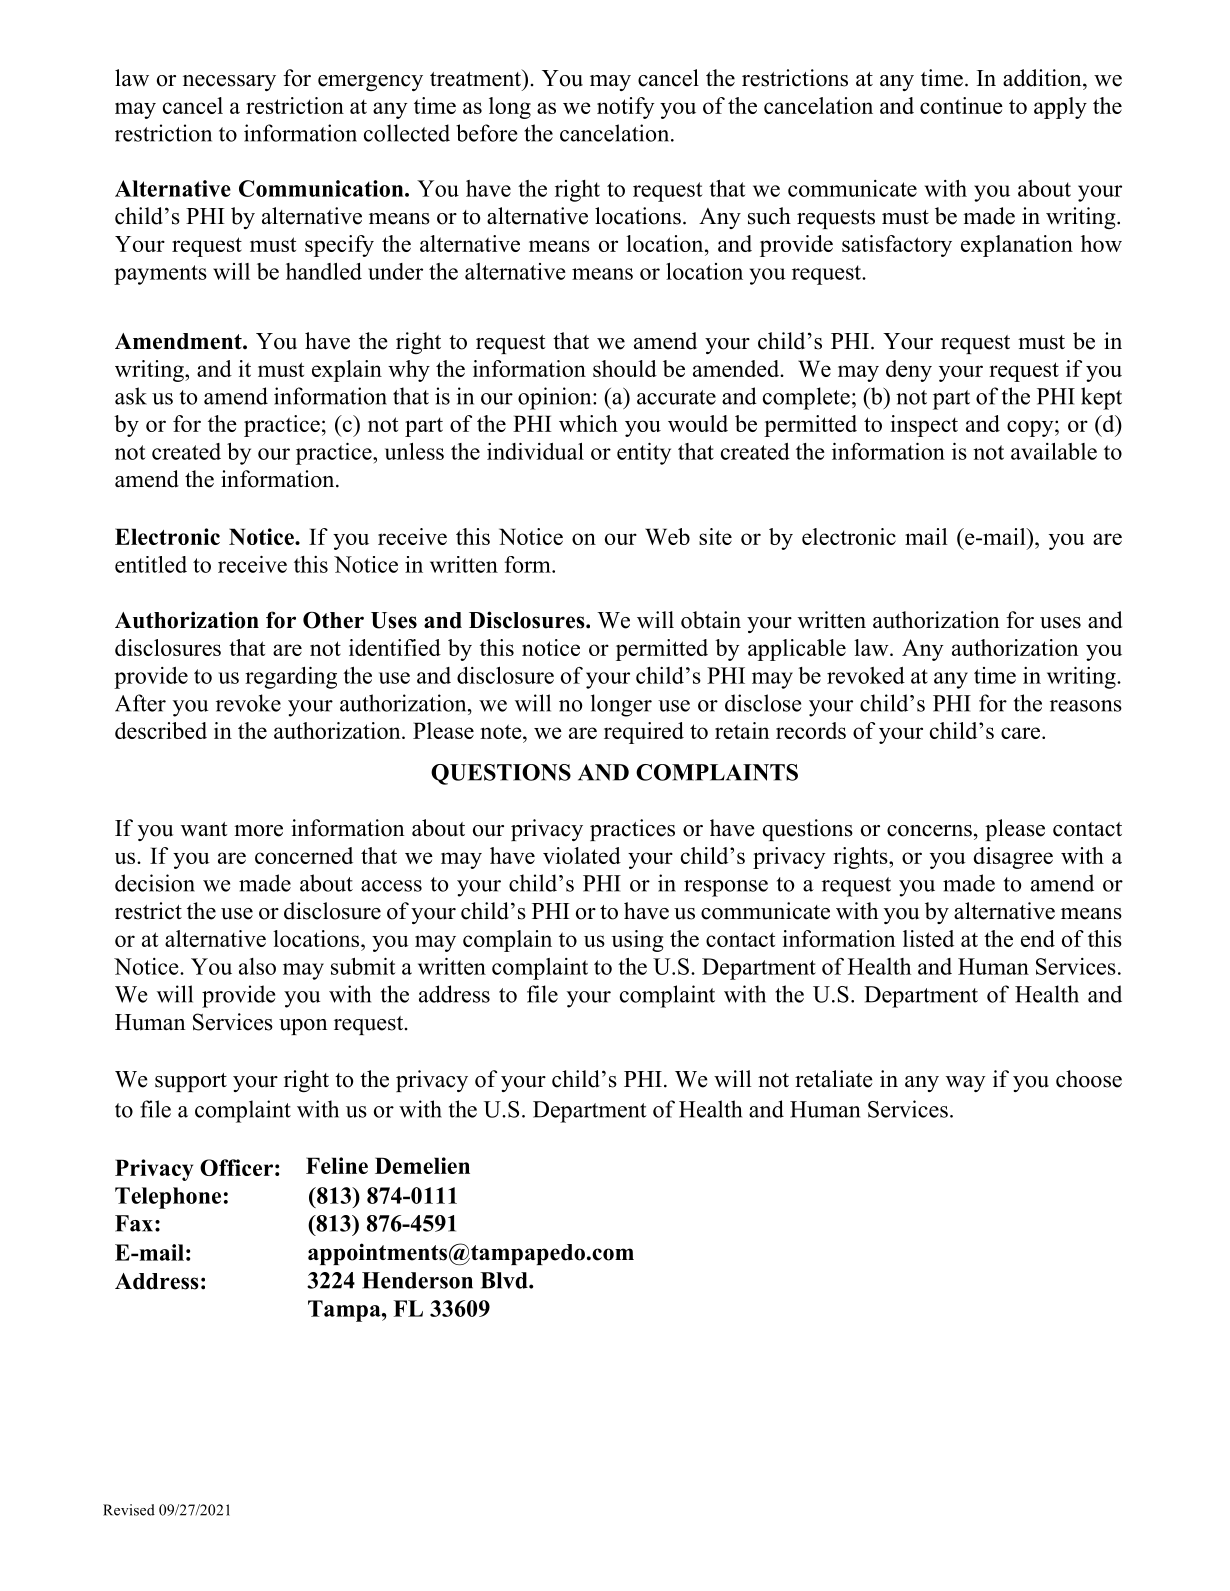  What do you see at coordinates (1054, 451) in the screenshot?
I see `available` at bounding box center [1054, 451].
